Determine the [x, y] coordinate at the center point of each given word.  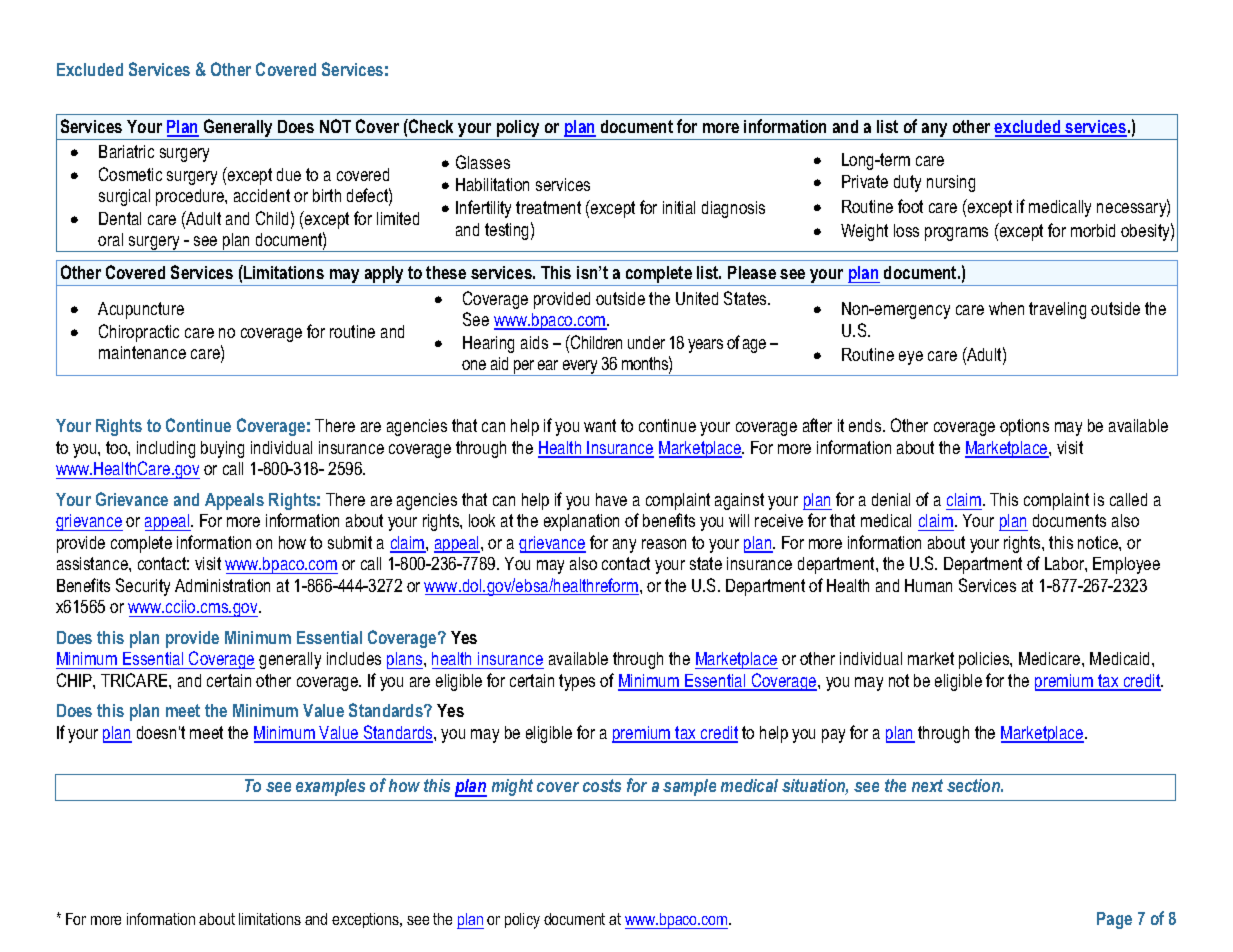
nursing [951, 183]
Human [928, 585]
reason [664, 544]
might [512, 787]
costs [602, 785]
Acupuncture [141, 310]
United [697, 298]
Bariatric [126, 151]
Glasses [483, 162]
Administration [222, 585]
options [1024, 427]
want [600, 425]
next [927, 785]
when [1006, 308]
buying [222, 449]
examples [330, 787]
